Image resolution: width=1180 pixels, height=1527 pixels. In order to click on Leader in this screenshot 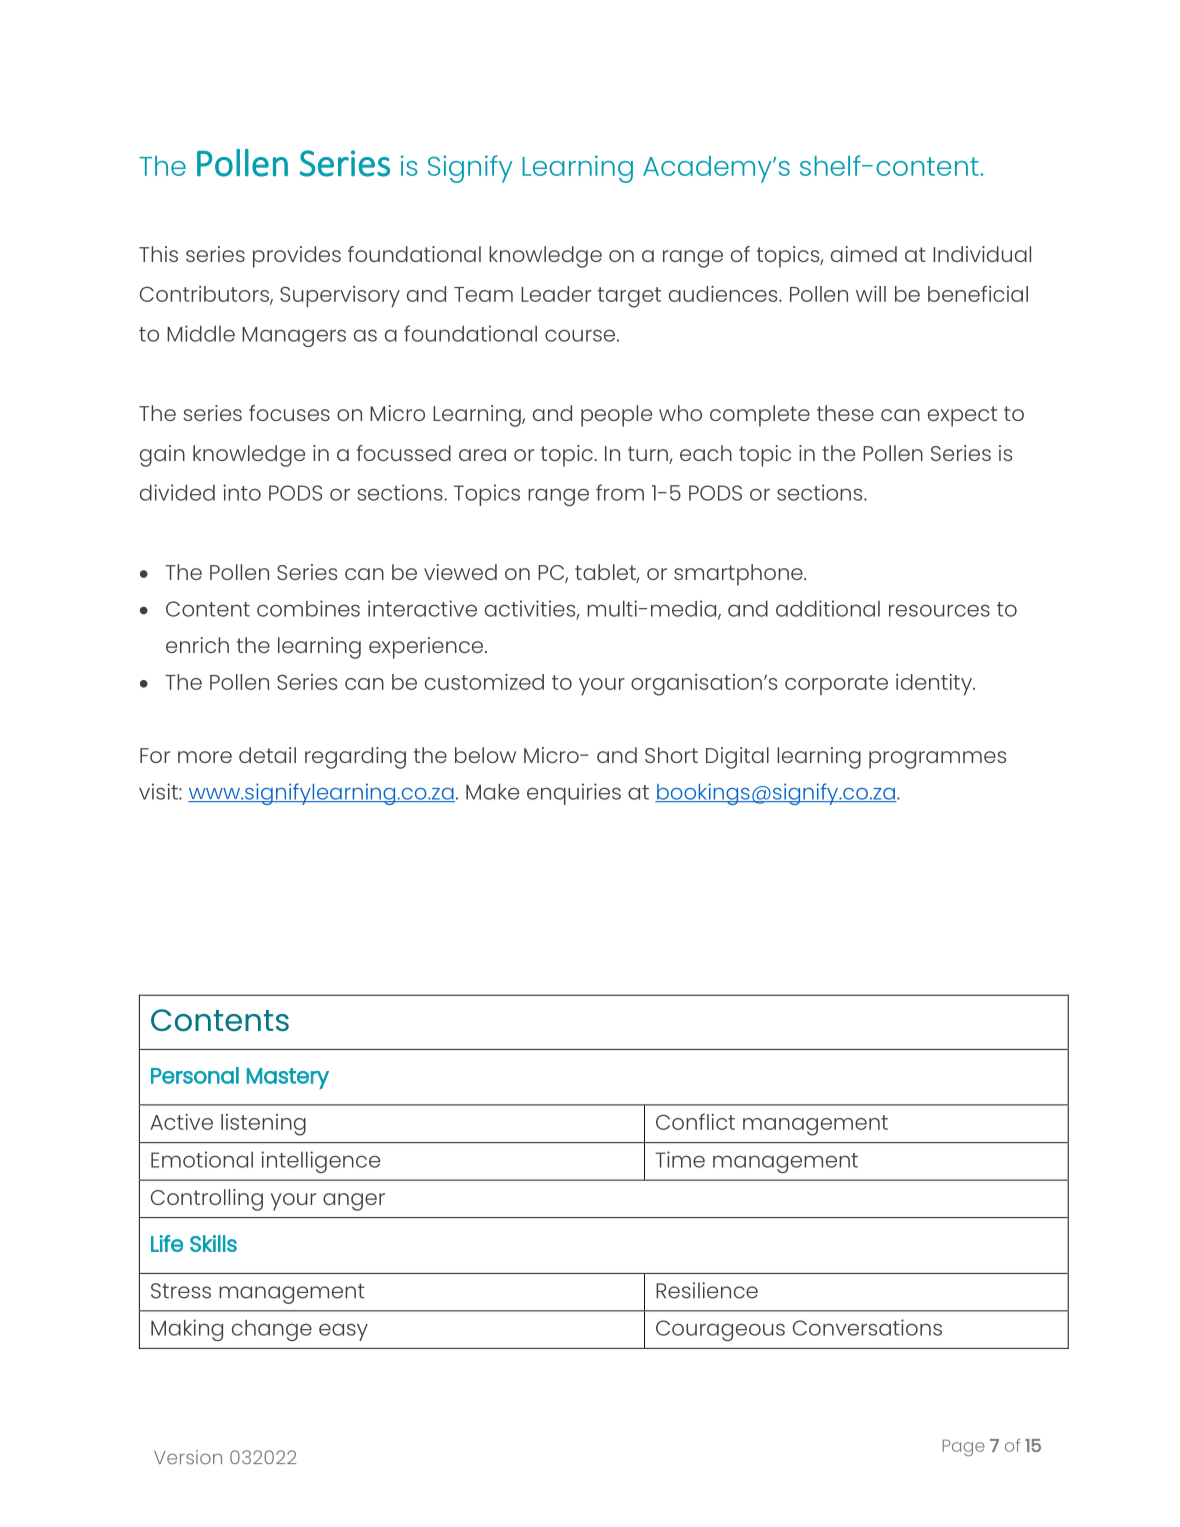, I will do `click(556, 294)`.
